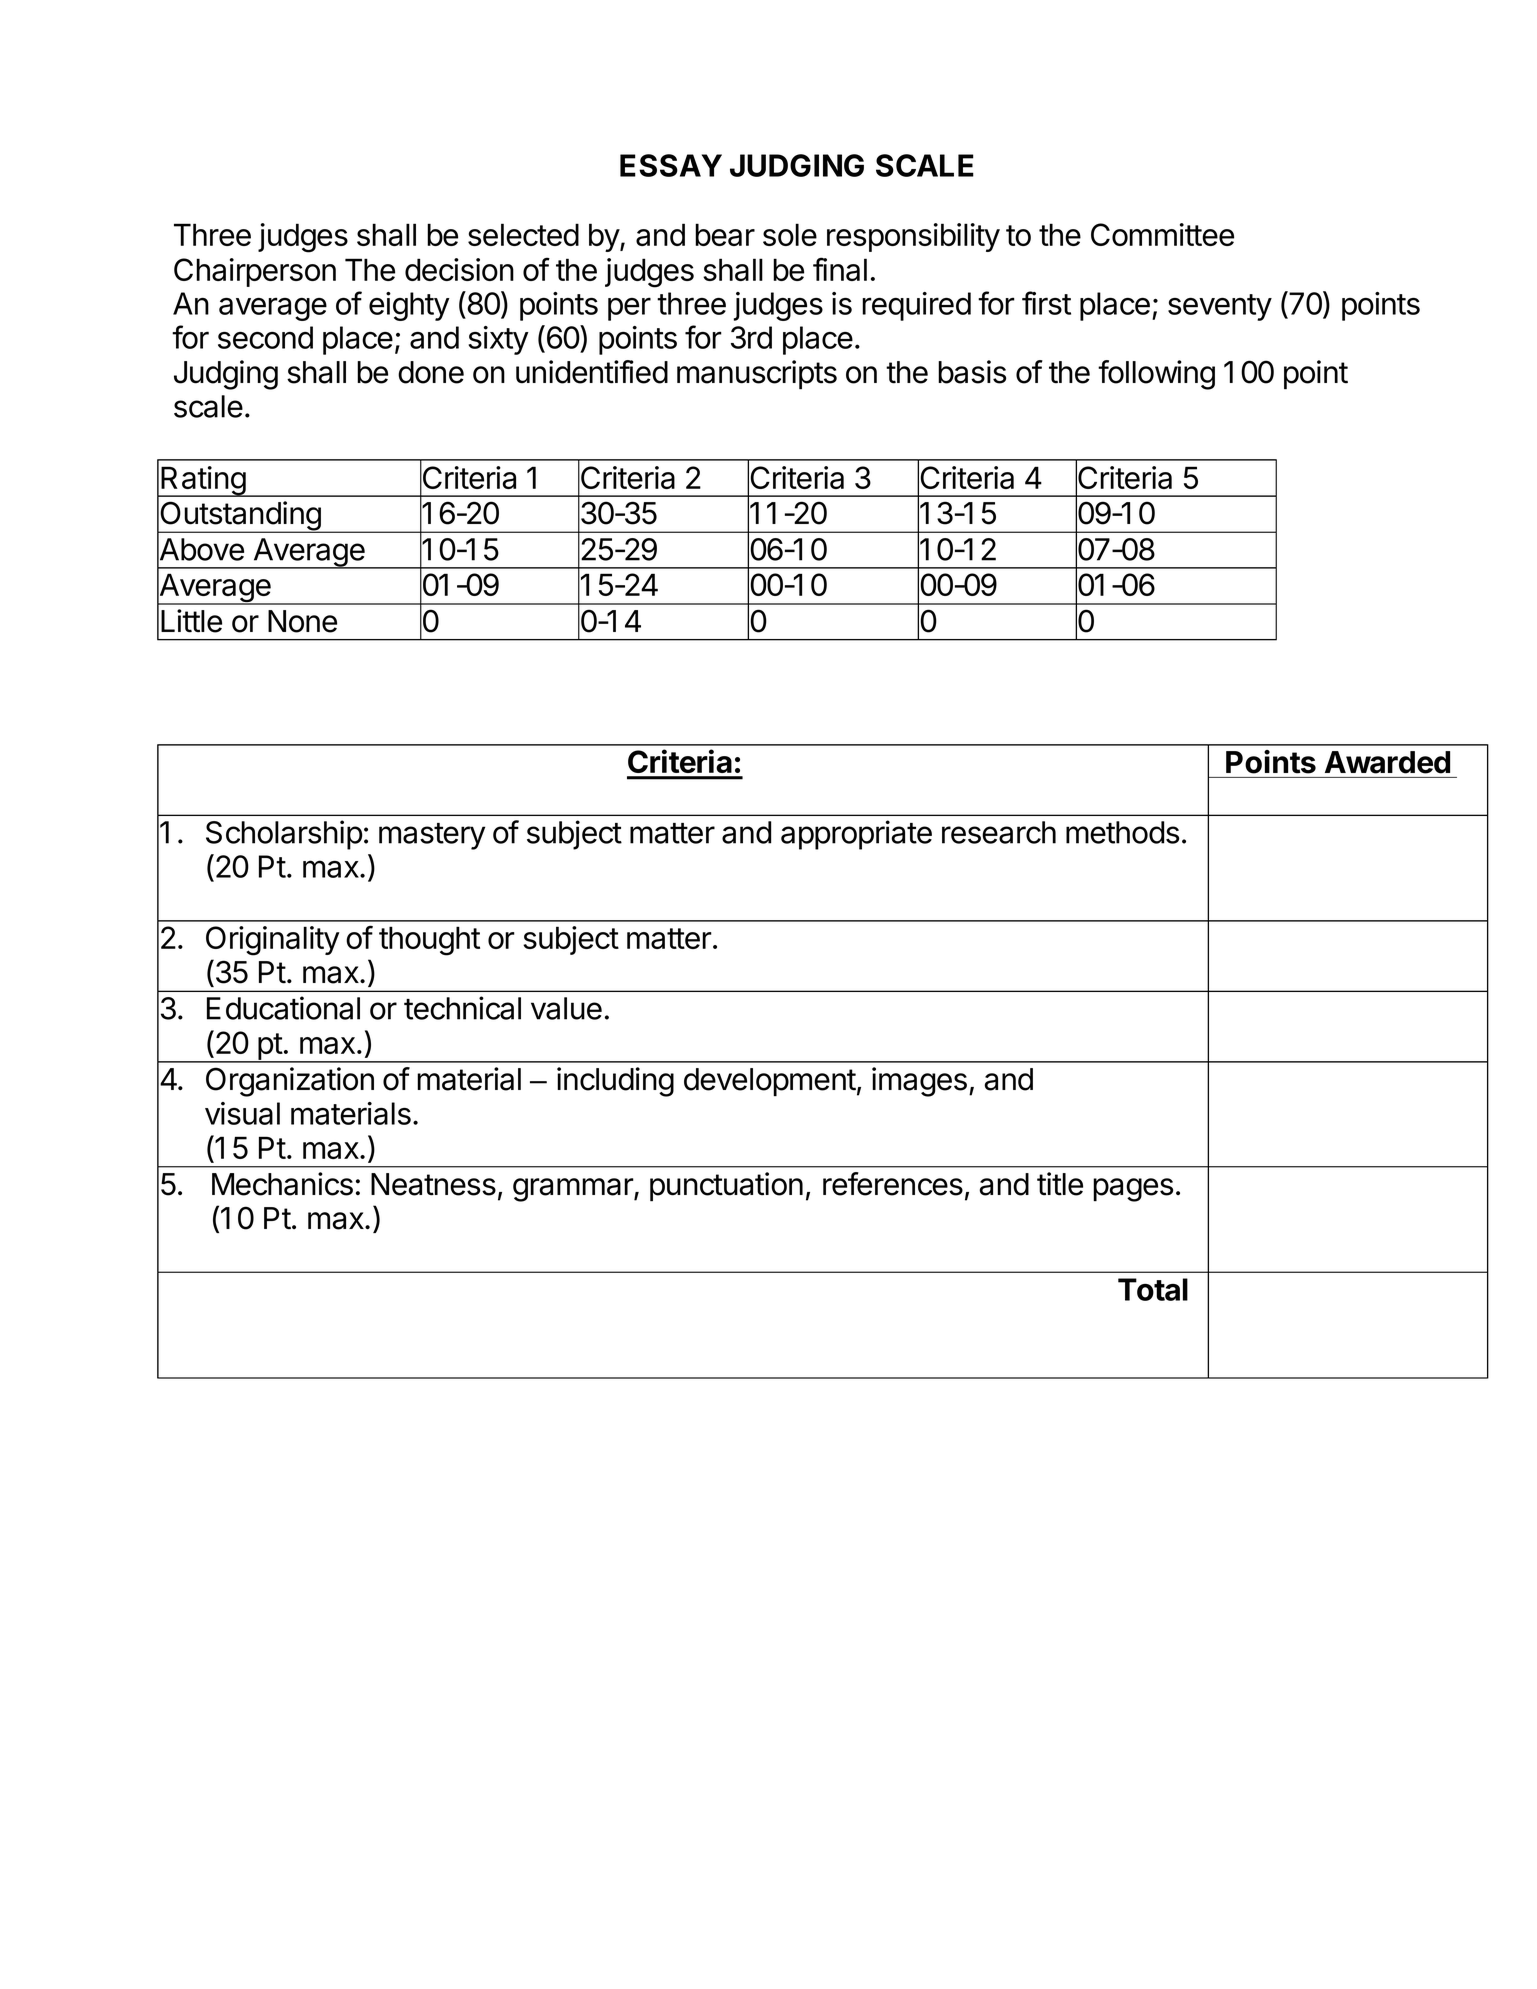 This screenshot has height=1989, width=1537. I want to click on Committee, so click(1162, 234).
